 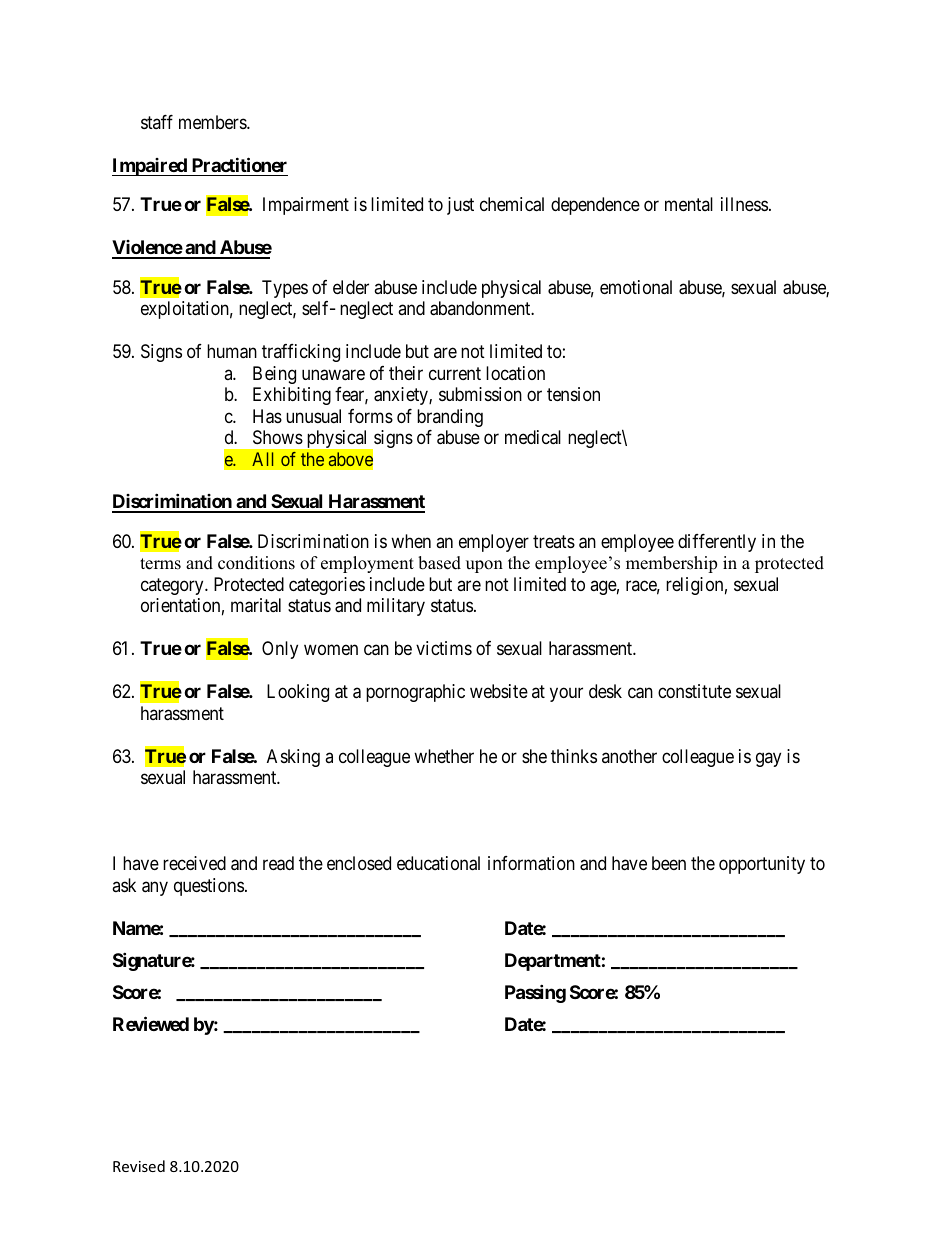 What do you see at coordinates (689, 204) in the image?
I see `mental` at bounding box center [689, 204].
